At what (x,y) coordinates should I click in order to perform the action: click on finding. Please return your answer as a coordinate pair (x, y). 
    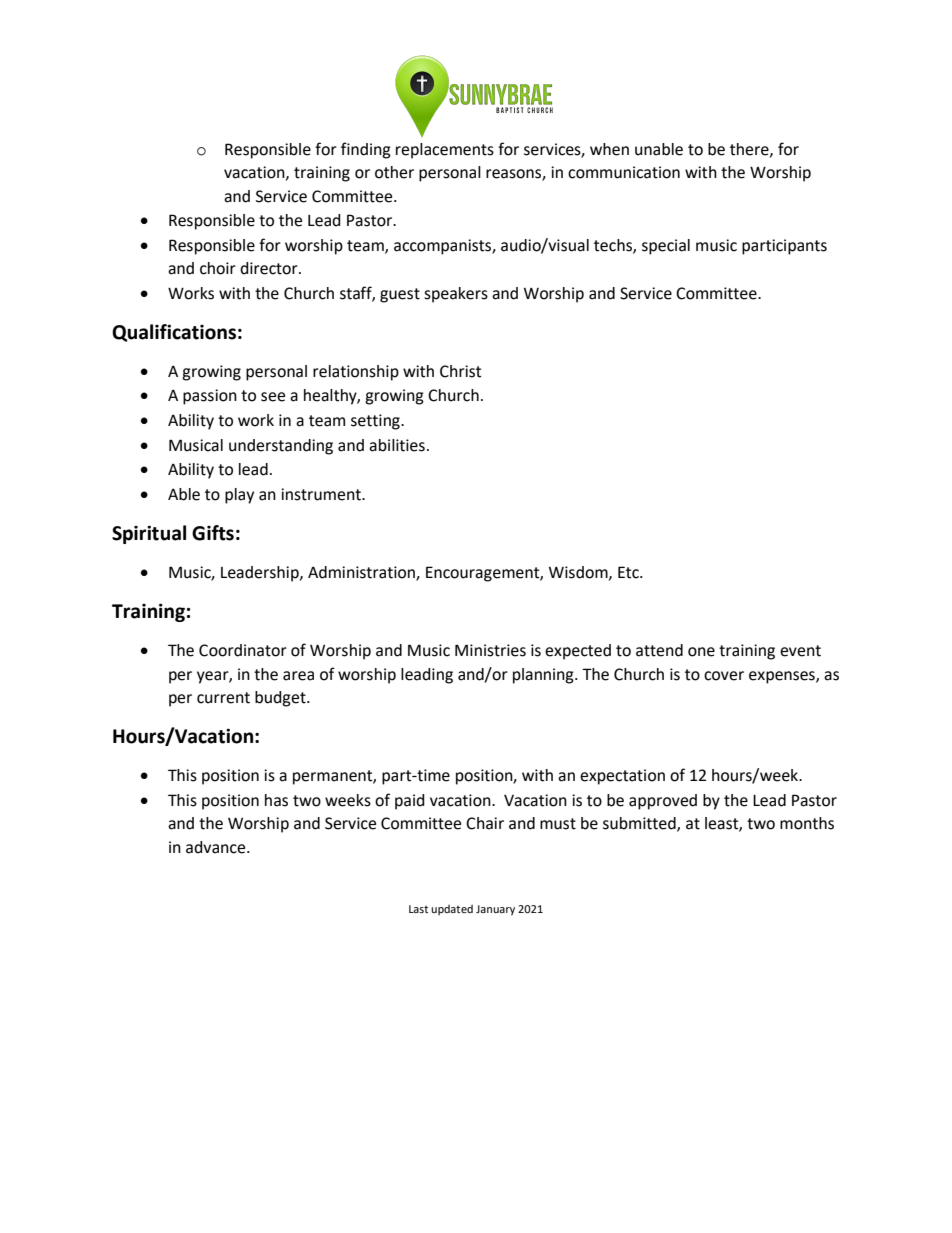
    Looking at the image, I should click on (366, 150).
